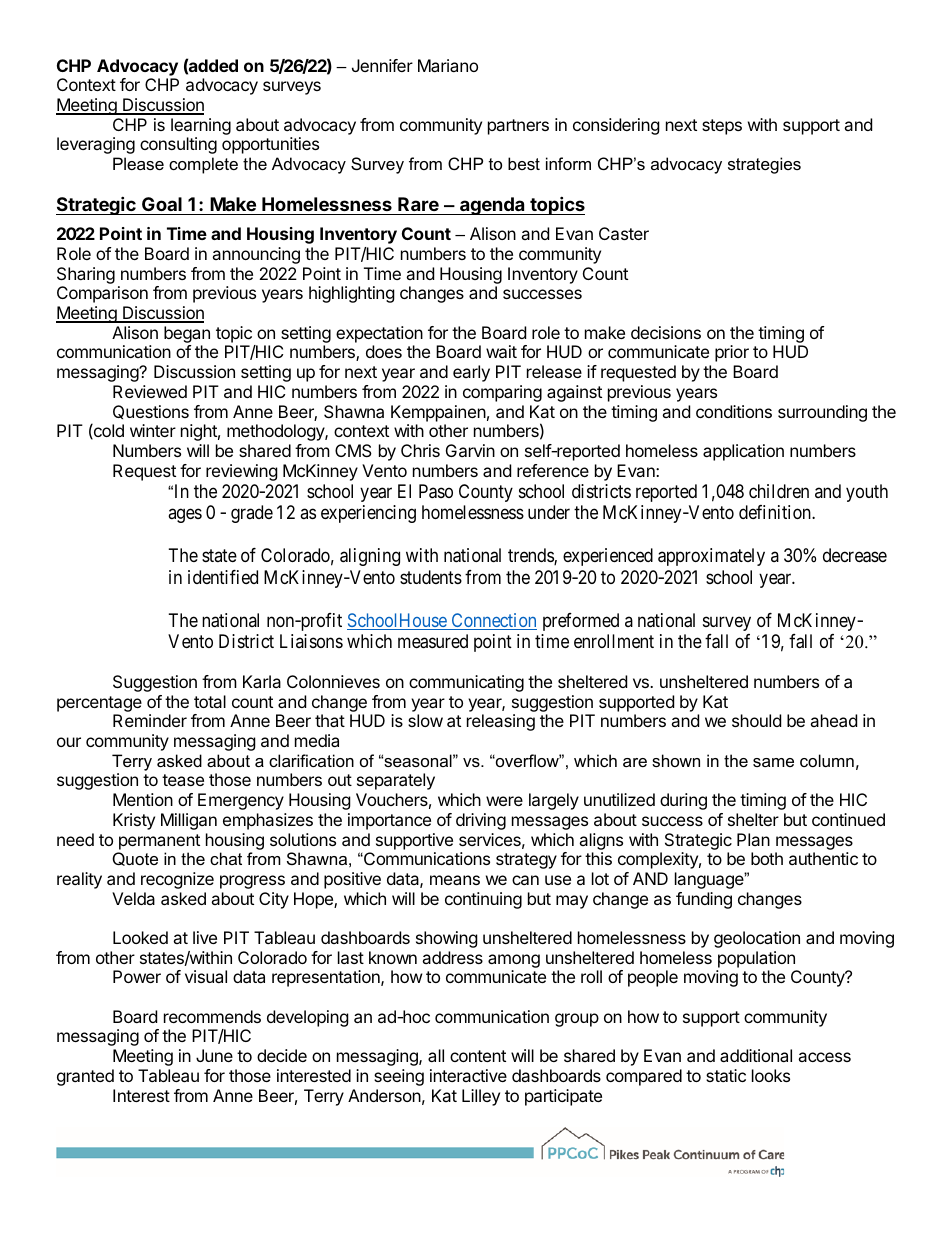 This page has height=1233, width=952. What do you see at coordinates (214, 1055) in the page?
I see `June` at bounding box center [214, 1055].
